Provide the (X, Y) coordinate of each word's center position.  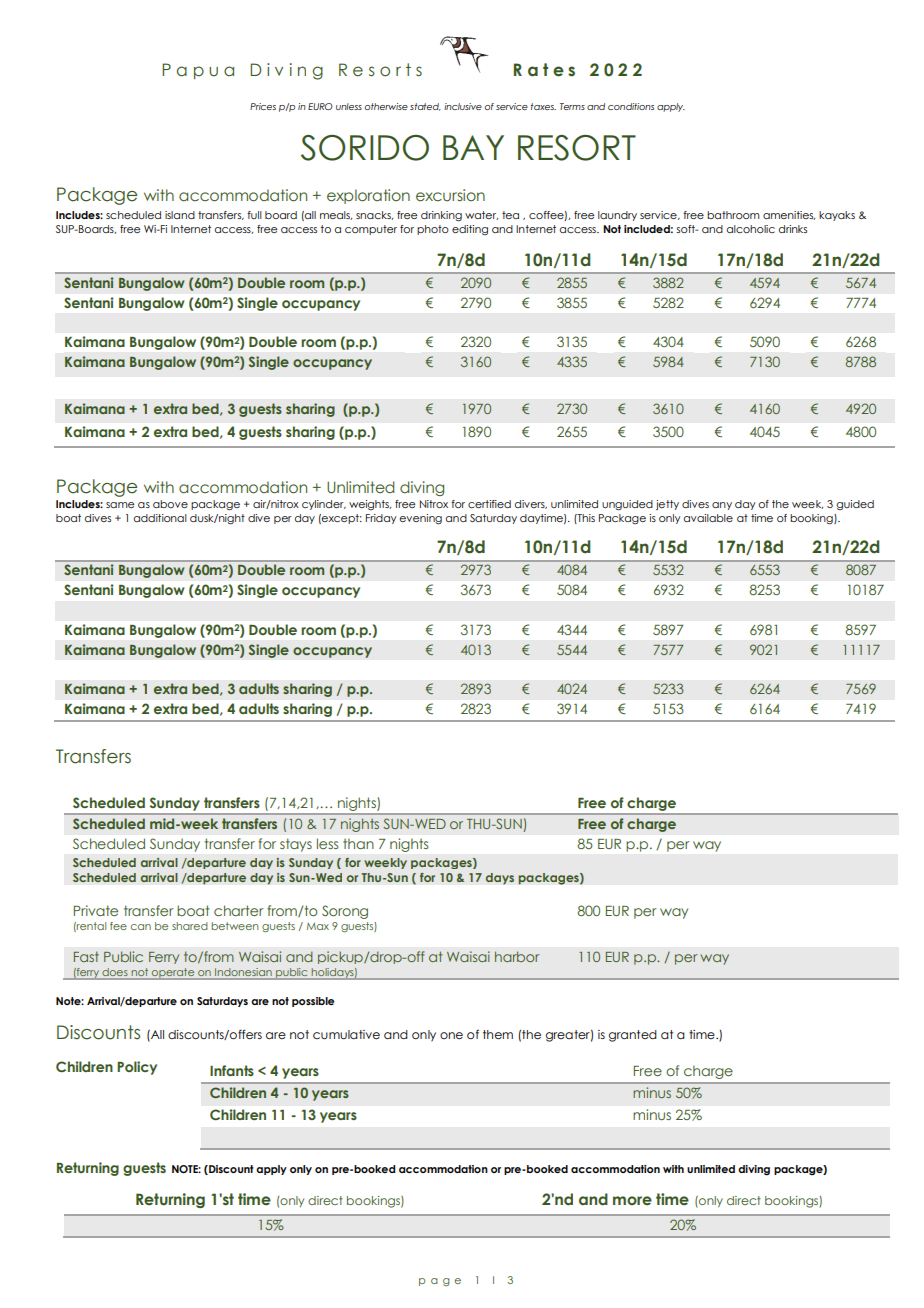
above (170, 504)
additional (160, 518)
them (498, 1034)
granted (633, 1036)
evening (420, 519)
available (708, 518)
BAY (473, 147)
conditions (631, 106)
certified (489, 504)
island (180, 215)
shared (190, 926)
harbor (517, 956)
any (722, 506)
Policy (137, 1068)
